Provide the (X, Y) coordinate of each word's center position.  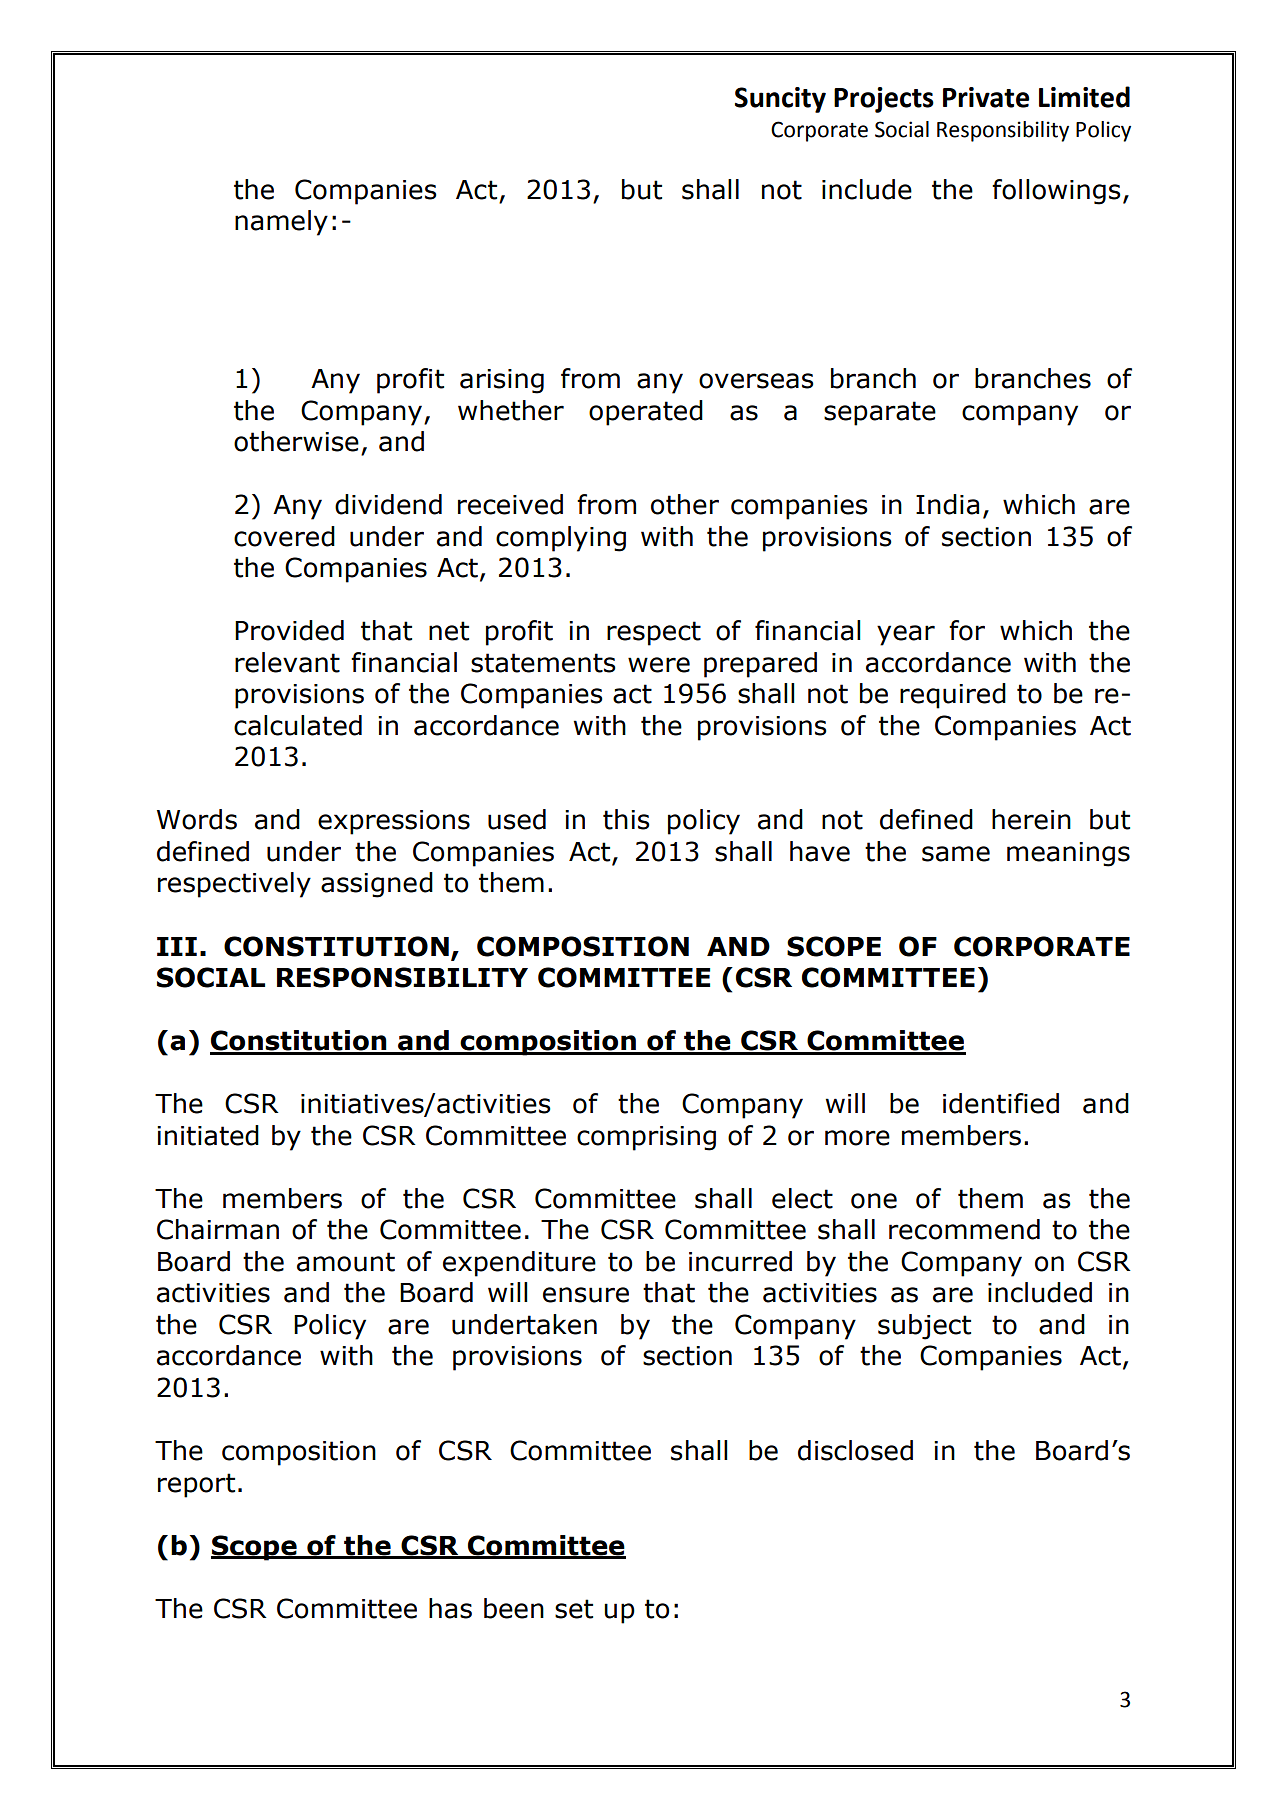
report (196, 1485)
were (659, 665)
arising (502, 381)
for (967, 630)
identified (1001, 1103)
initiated (208, 1135)
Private (986, 97)
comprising (646, 1138)
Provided (289, 630)
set (574, 1609)
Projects (884, 100)
